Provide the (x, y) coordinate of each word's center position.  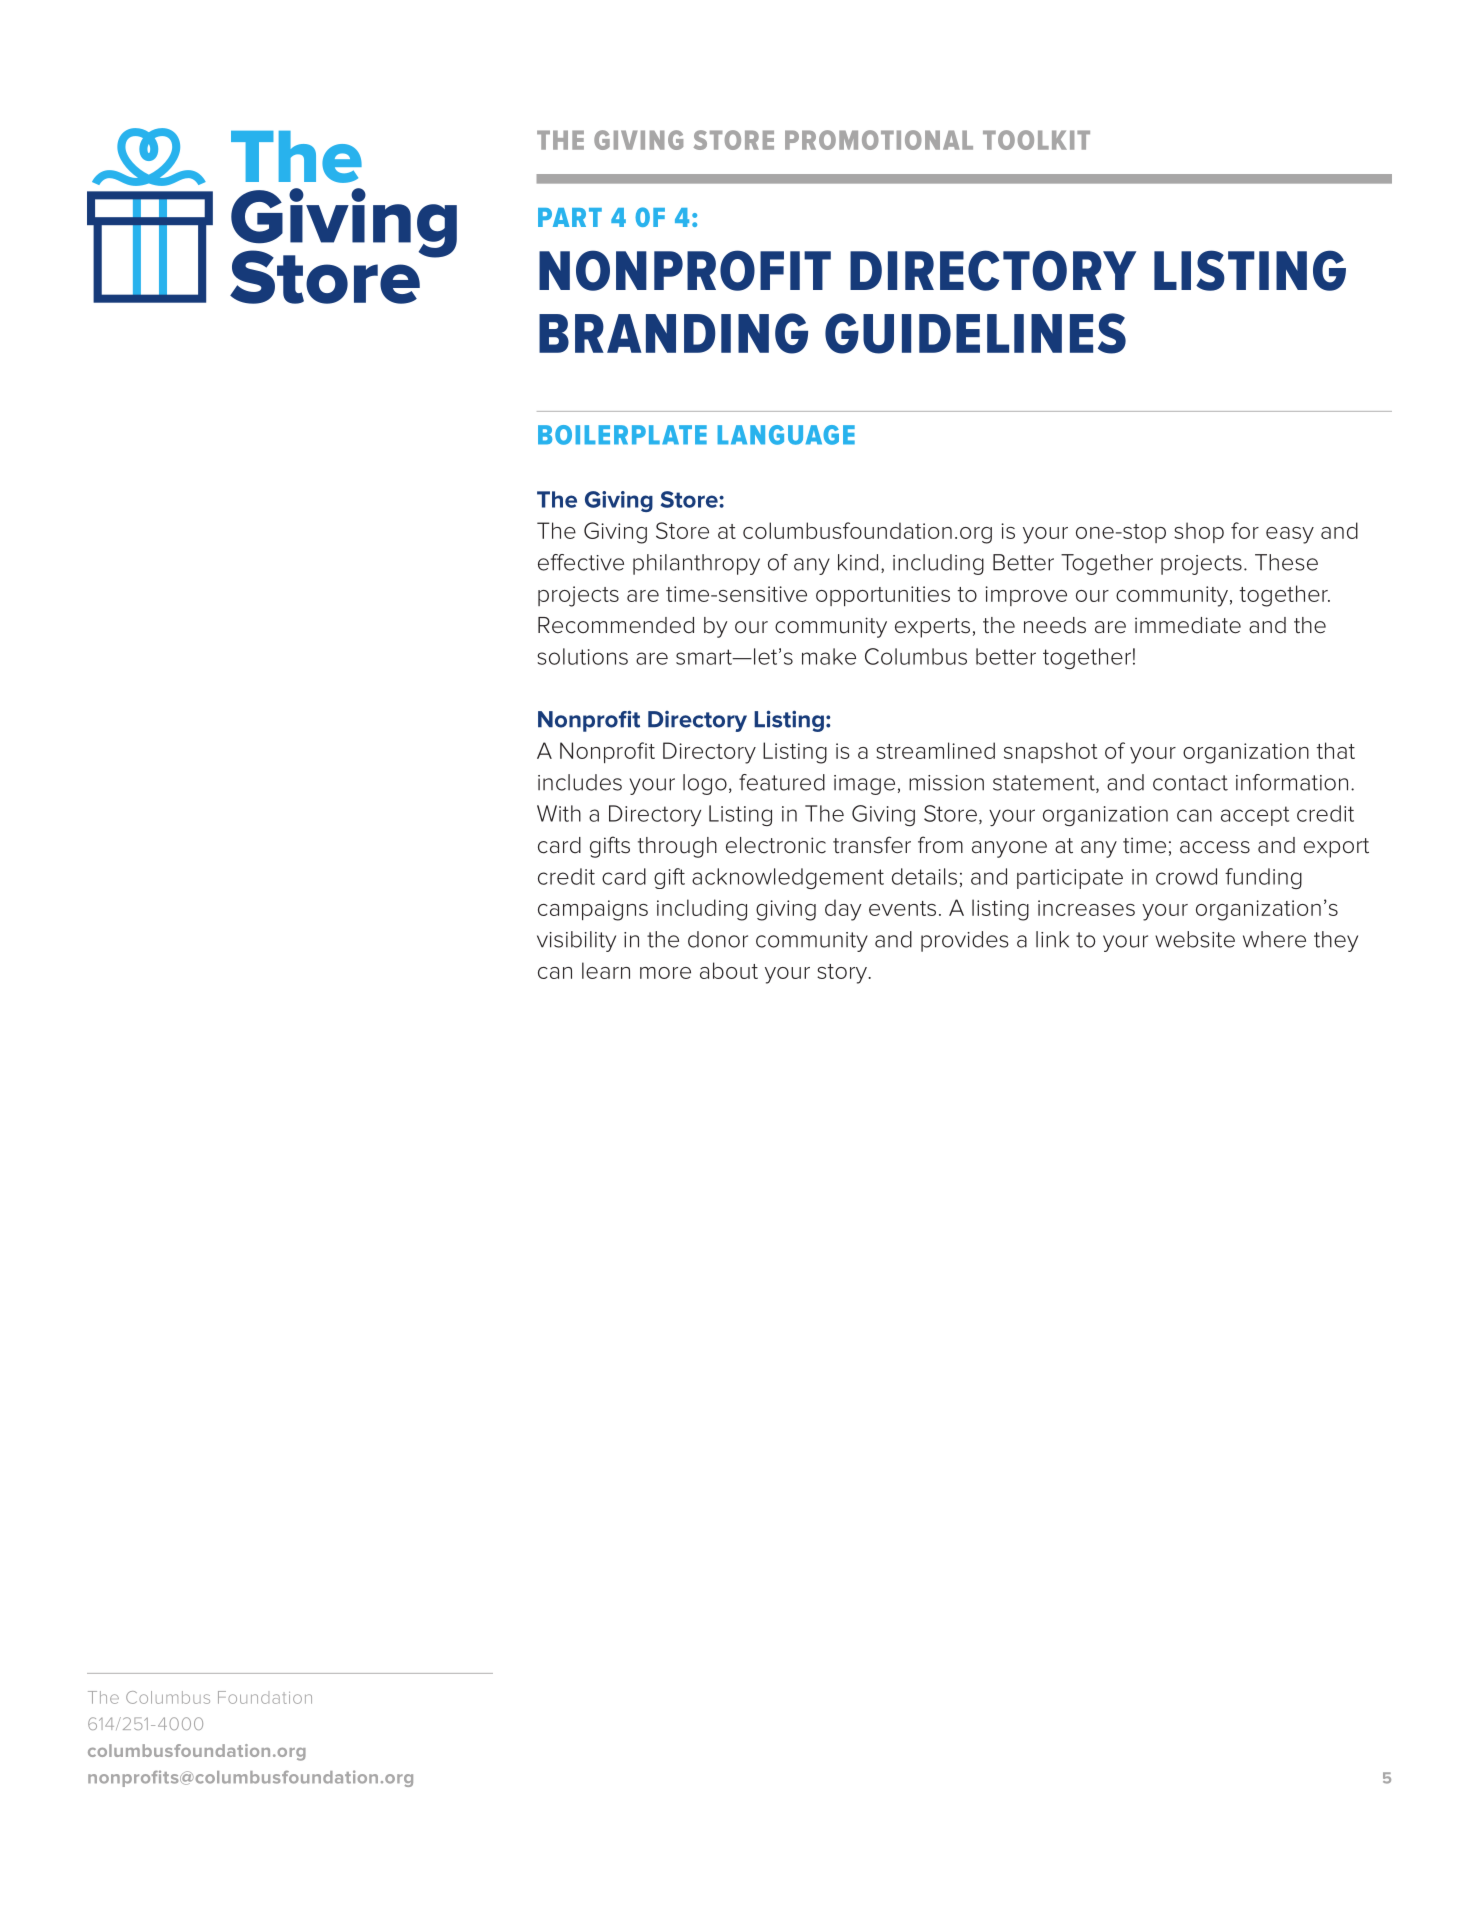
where (1274, 939)
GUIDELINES (975, 333)
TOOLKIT (1036, 140)
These (1286, 562)
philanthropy (696, 564)
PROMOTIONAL (879, 140)
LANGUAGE (786, 435)
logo (705, 784)
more (665, 973)
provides (965, 941)
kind (858, 562)
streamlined (935, 750)
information (1292, 782)
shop (1199, 532)
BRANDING (673, 333)
